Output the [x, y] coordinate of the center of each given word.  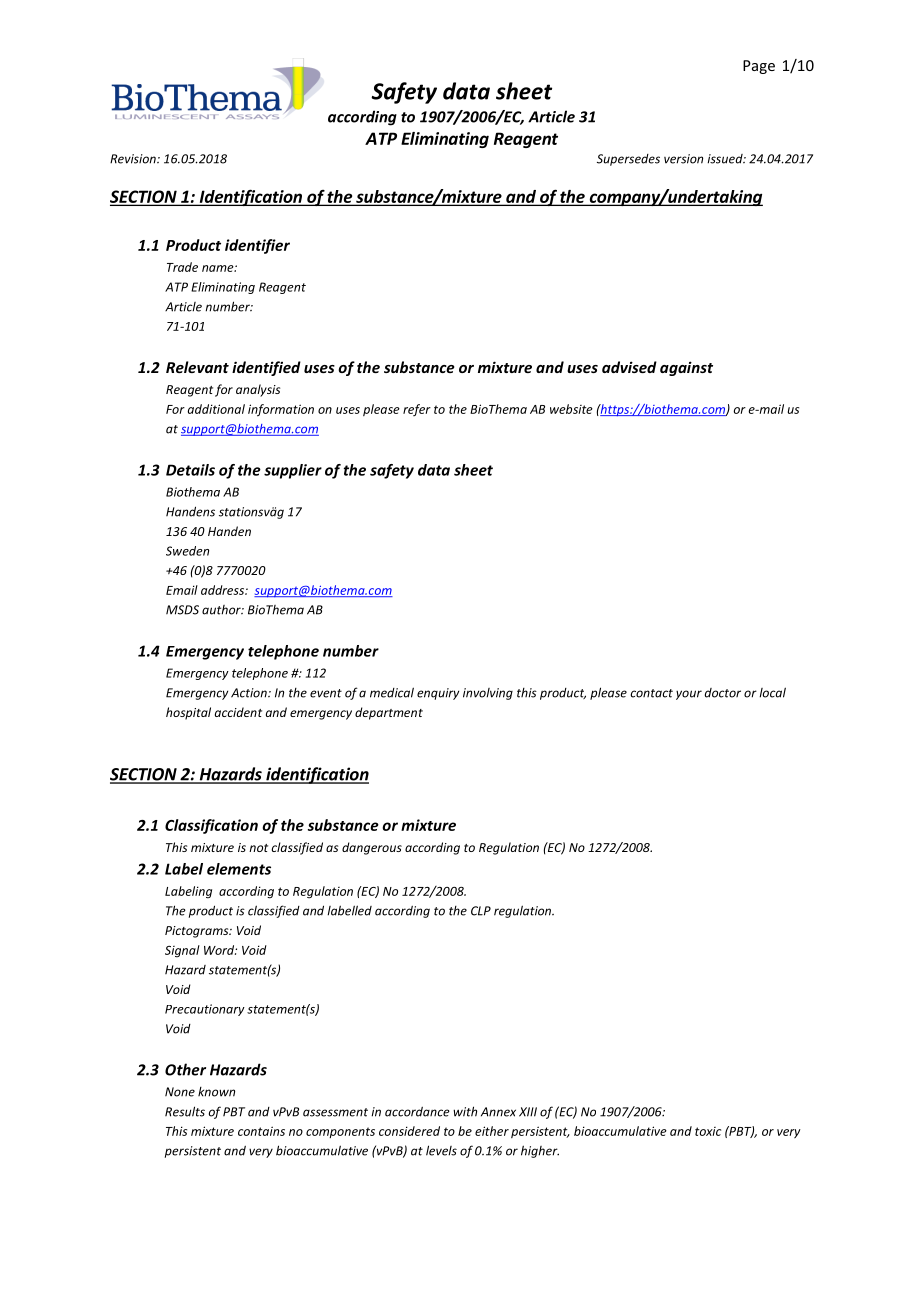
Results [185, 1111]
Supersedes [628, 160]
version [683, 159]
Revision [134, 159]
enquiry [438, 694]
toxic [708, 1131]
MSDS [182, 610]
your [689, 695]
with [465, 1111]
